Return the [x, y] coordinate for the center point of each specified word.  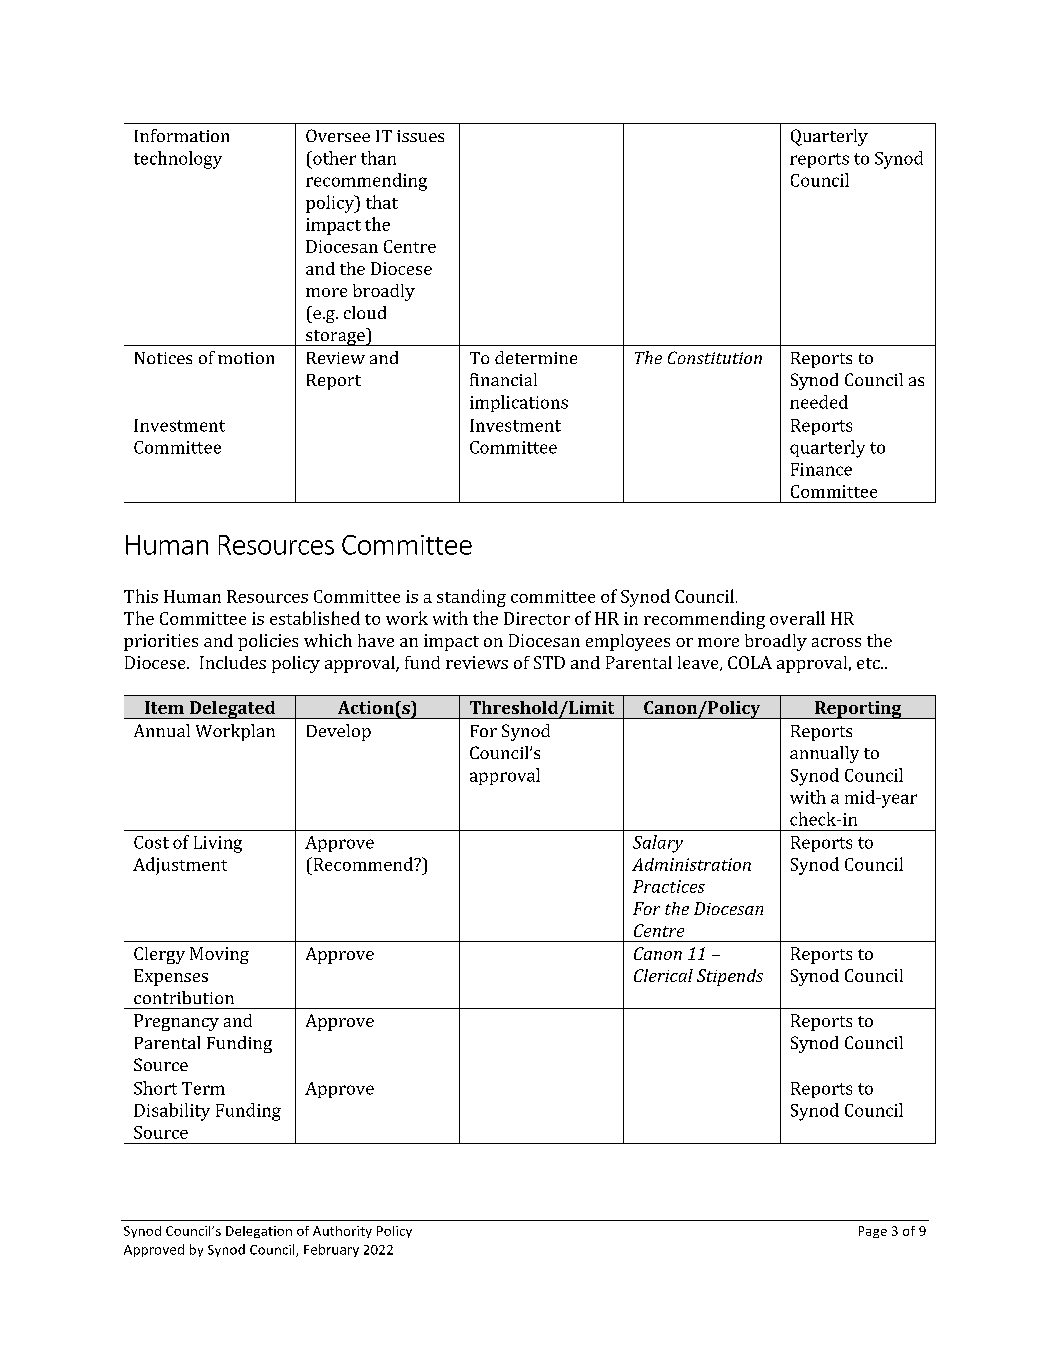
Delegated [232, 710]
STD [549, 662]
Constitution [715, 357]
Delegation [259, 1232]
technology [178, 160]
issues [420, 136]
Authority [342, 1232]
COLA [750, 662]
